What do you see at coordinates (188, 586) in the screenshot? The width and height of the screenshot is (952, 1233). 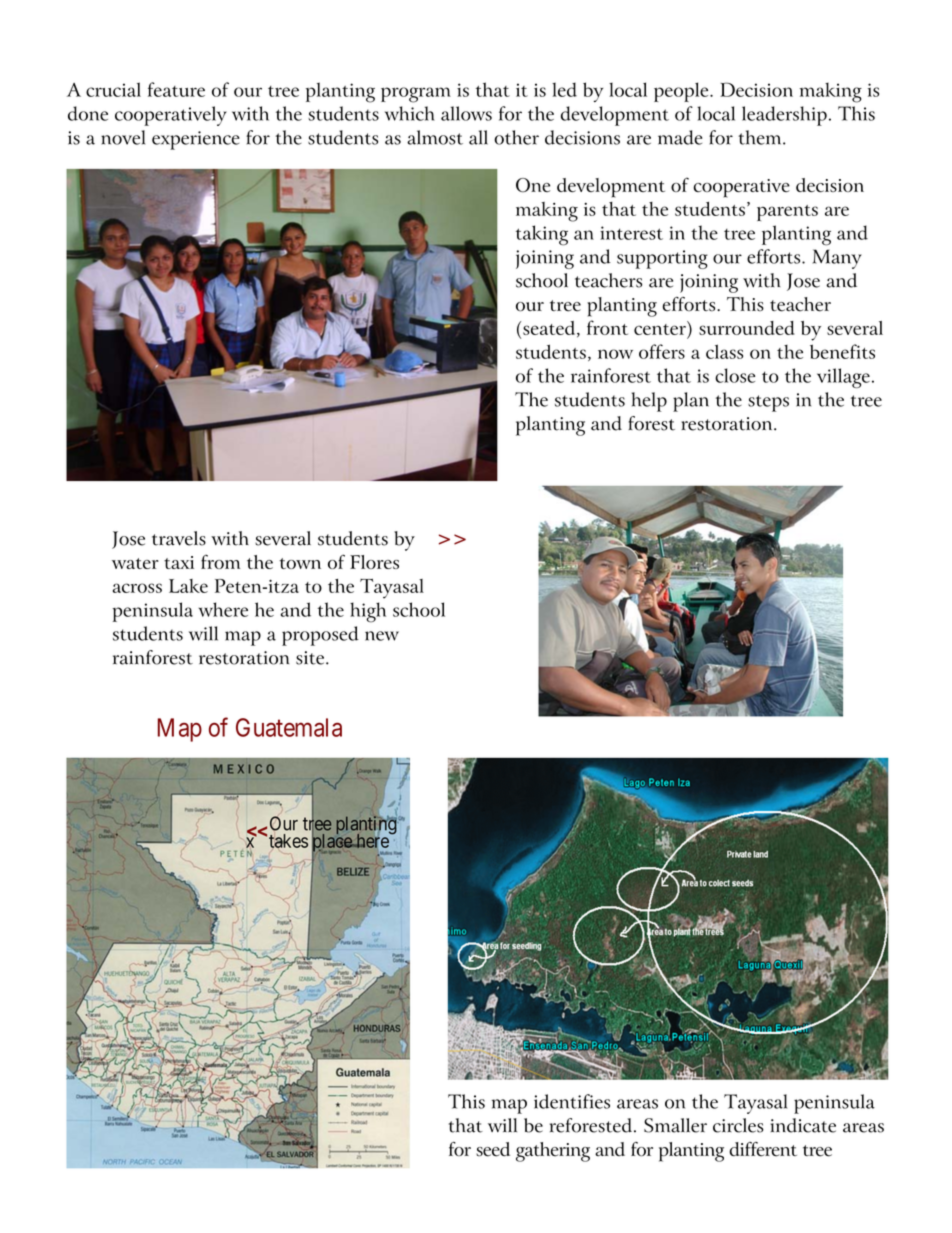 I see `Lake` at bounding box center [188, 586].
